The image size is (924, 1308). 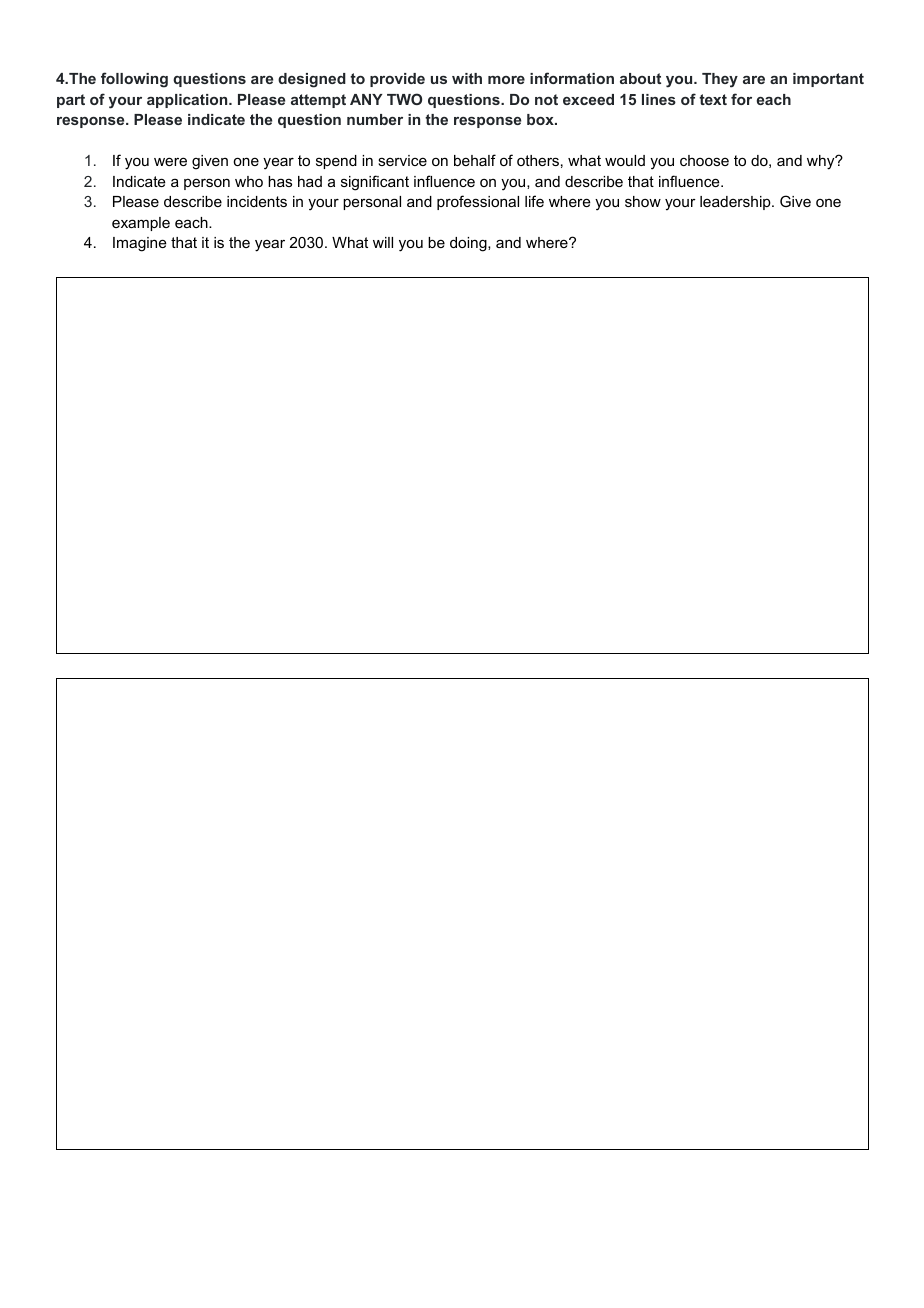 I want to click on following, so click(x=134, y=80).
